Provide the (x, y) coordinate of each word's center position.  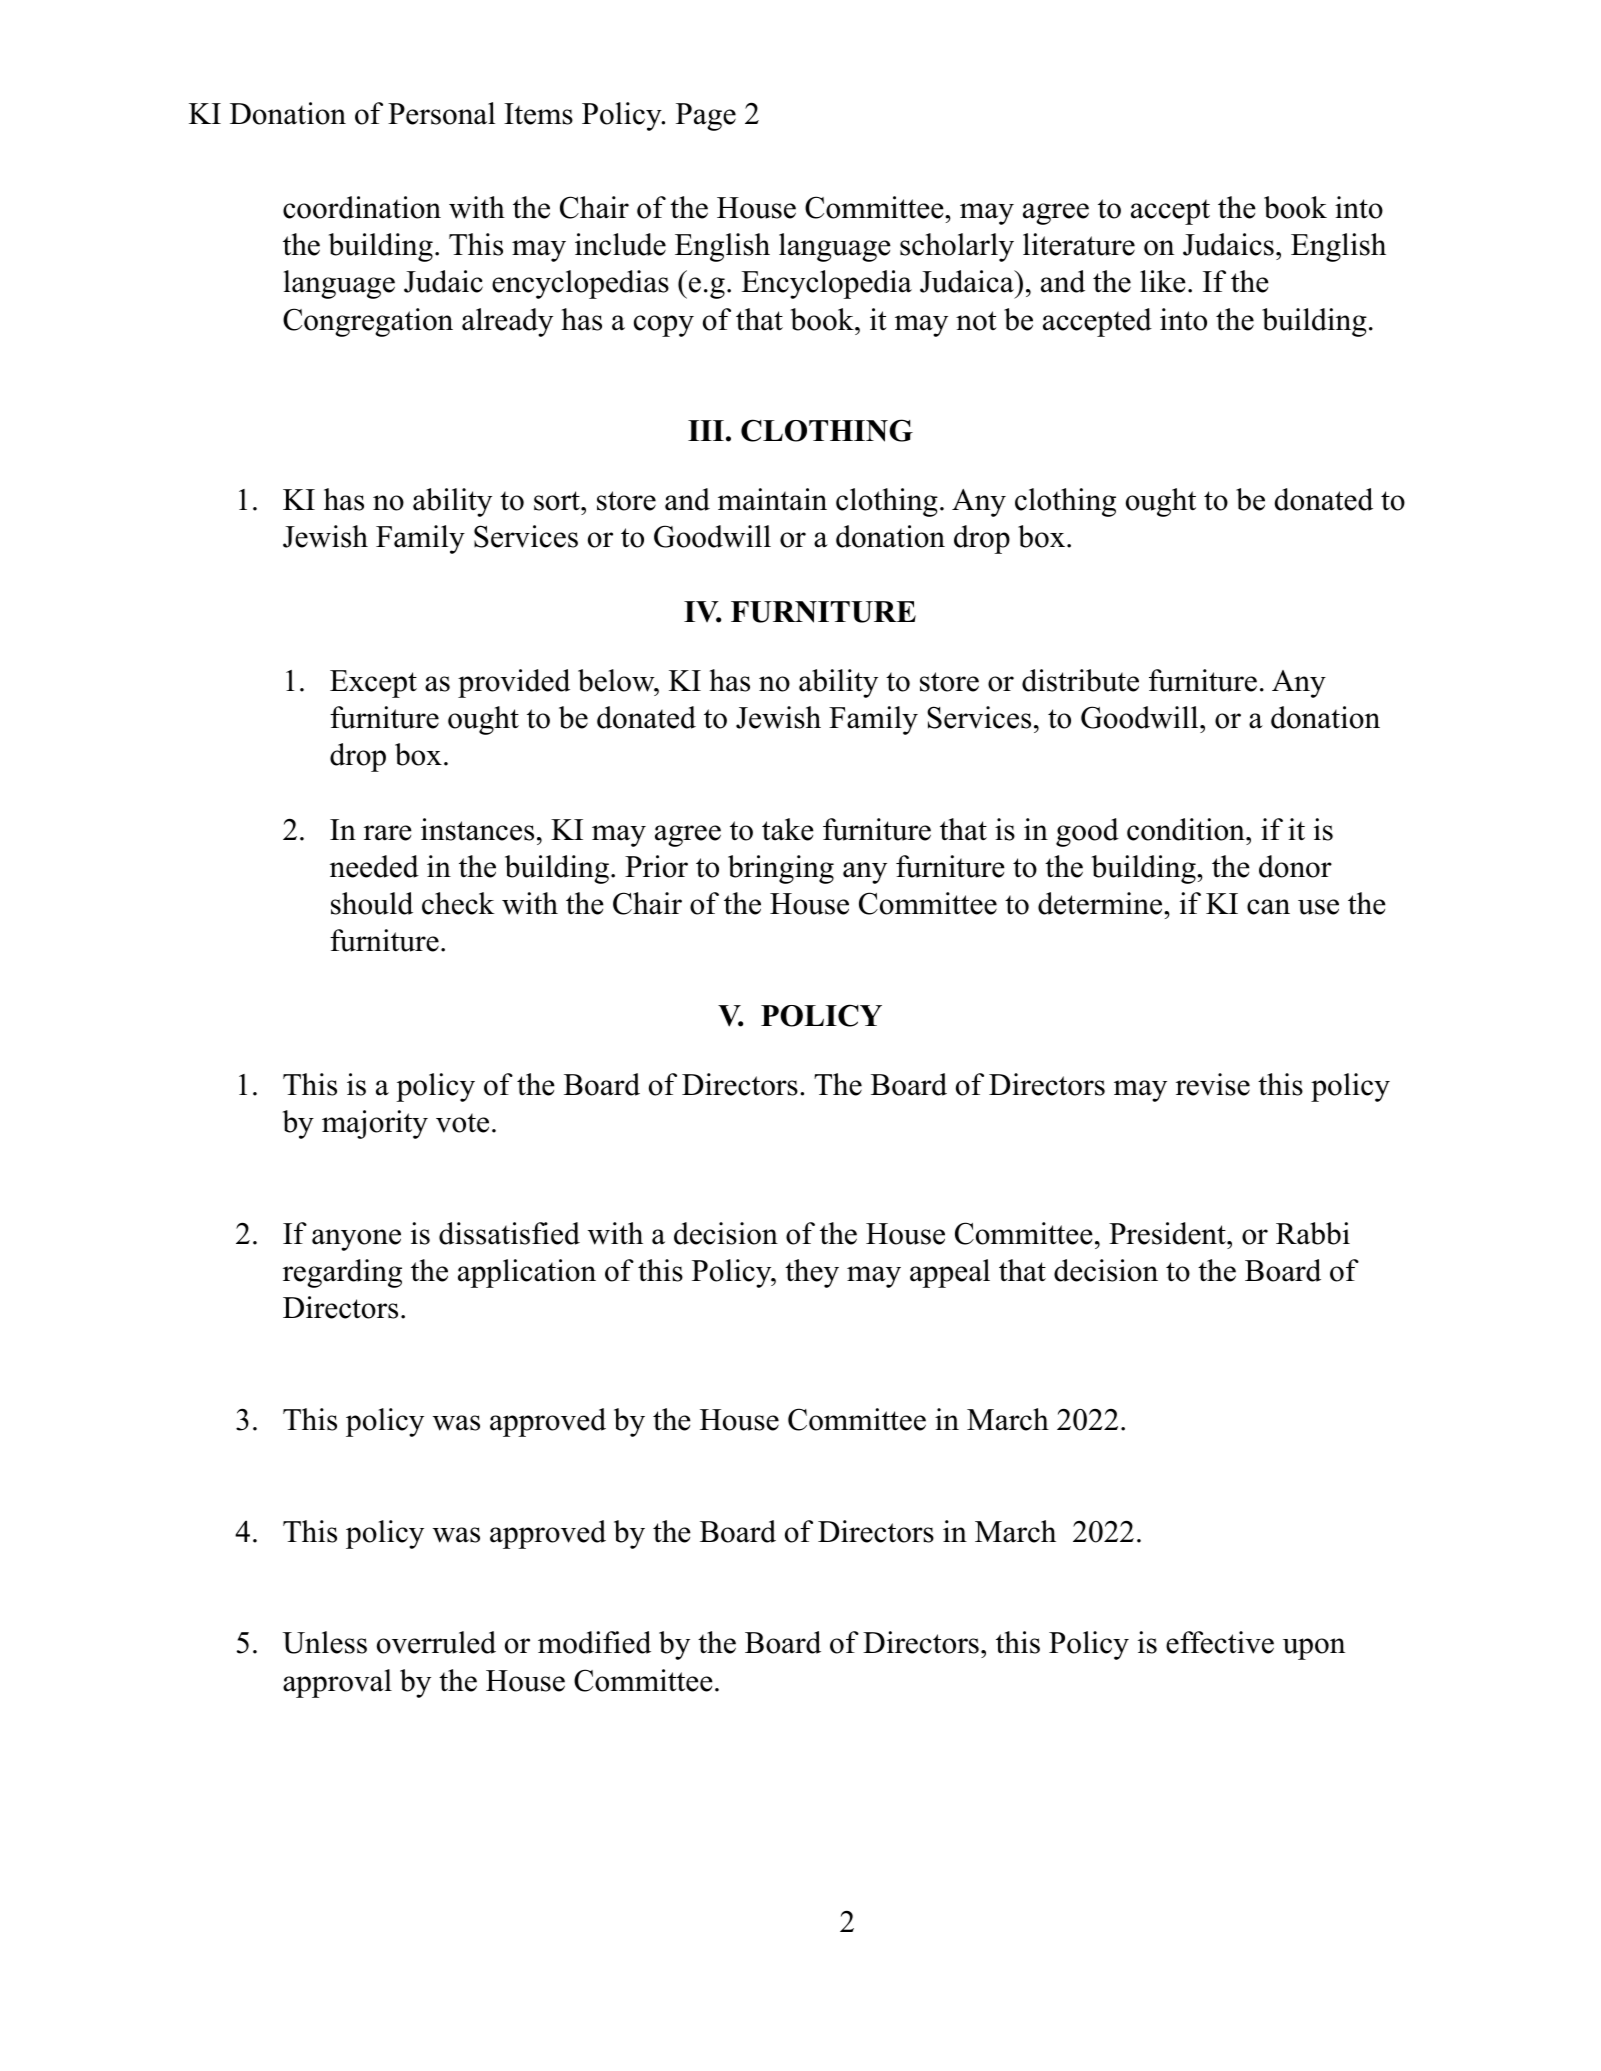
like (1163, 281)
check (458, 903)
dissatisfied (509, 1233)
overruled (436, 1642)
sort (558, 501)
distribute (1080, 680)
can (1268, 907)
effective (1220, 1642)
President (1168, 1233)
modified (594, 1642)
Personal (441, 113)
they (812, 1273)
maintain (772, 499)
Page (706, 117)
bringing (781, 869)
